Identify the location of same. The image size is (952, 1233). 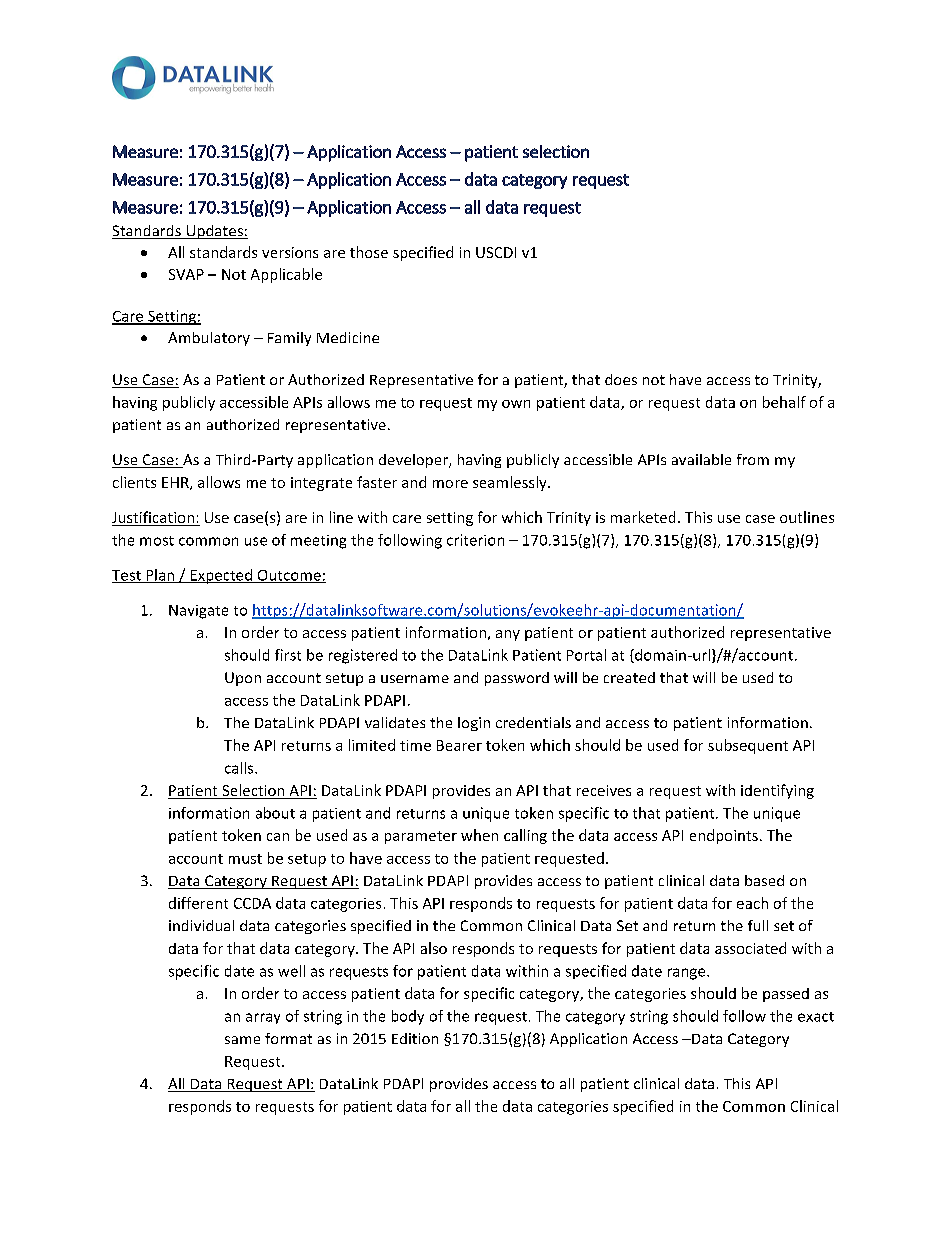
(242, 1040).
